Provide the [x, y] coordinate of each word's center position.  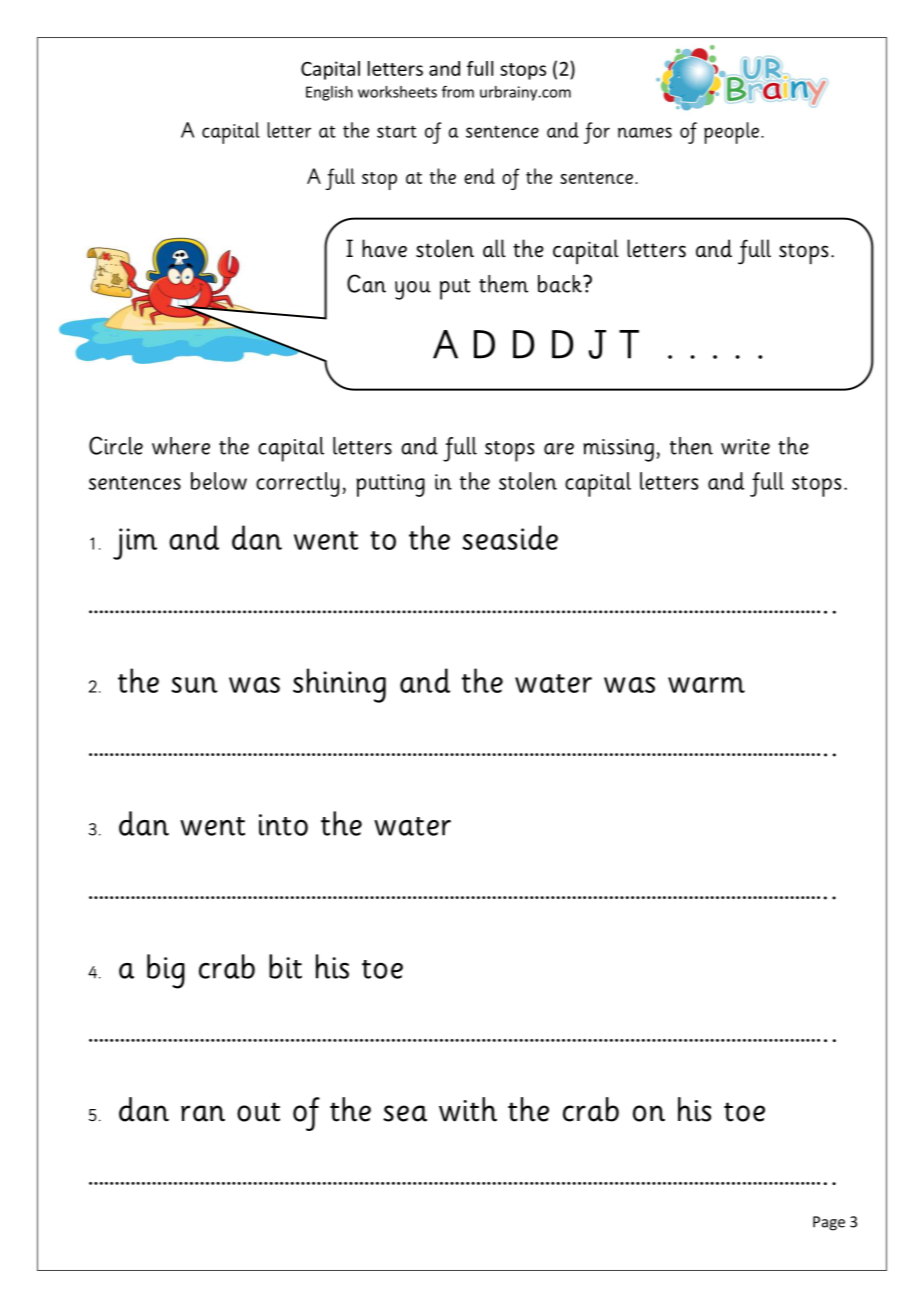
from [458, 91]
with [468, 1109]
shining [339, 685]
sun [194, 685]
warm [706, 685]
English [329, 93]
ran [203, 1113]
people [731, 133]
